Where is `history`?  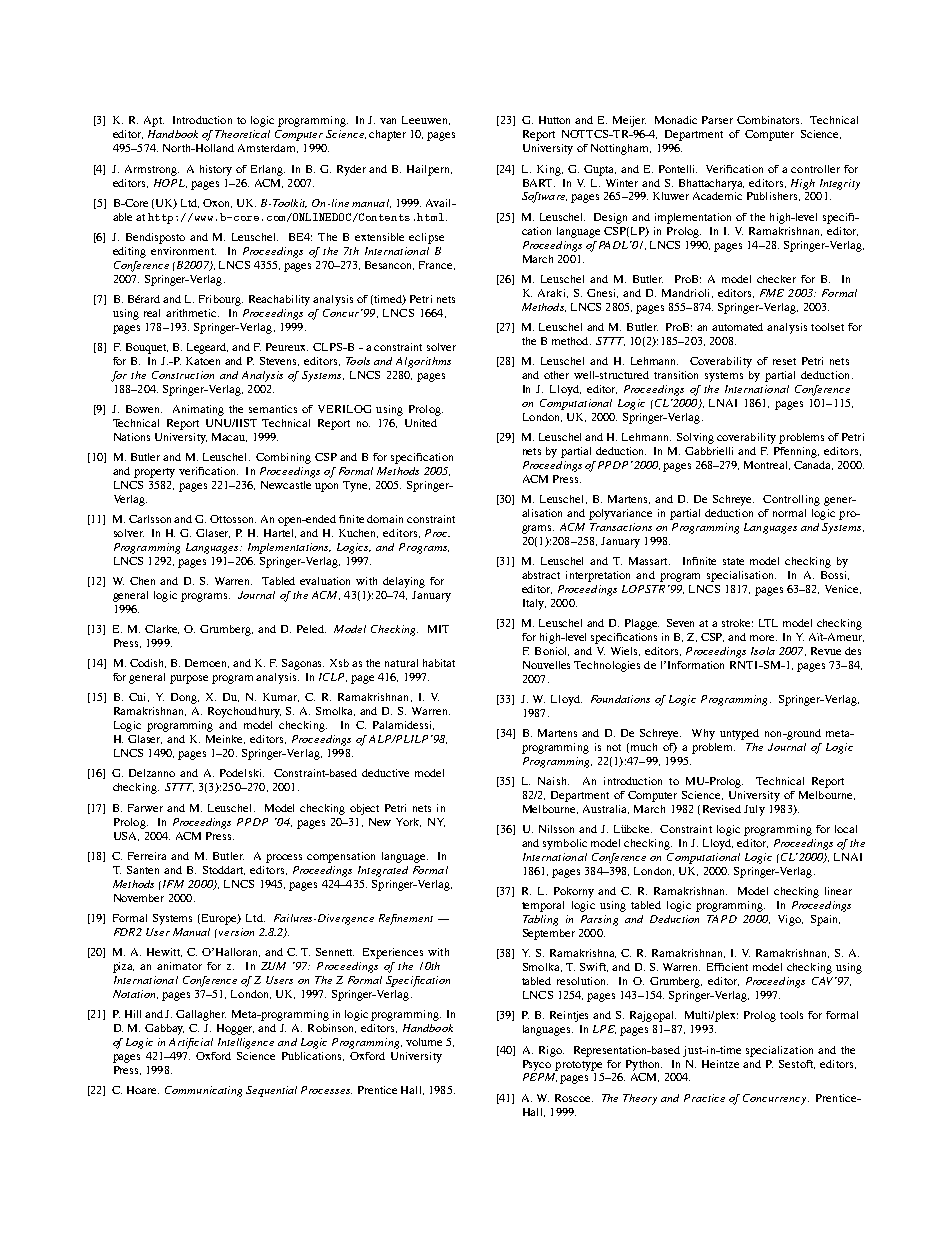 history is located at coordinates (216, 170).
